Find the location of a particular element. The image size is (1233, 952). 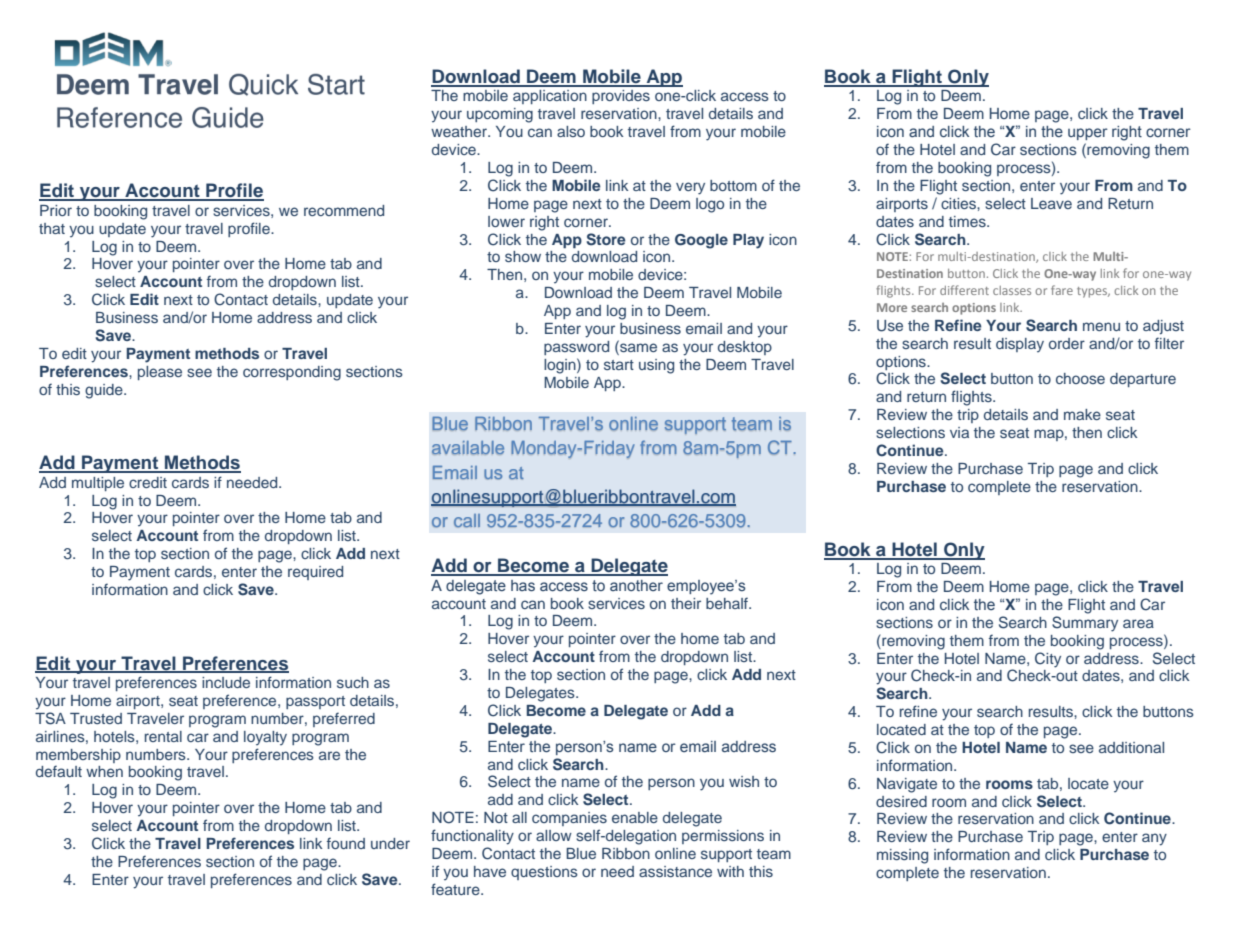

found is located at coordinates (346, 843).
